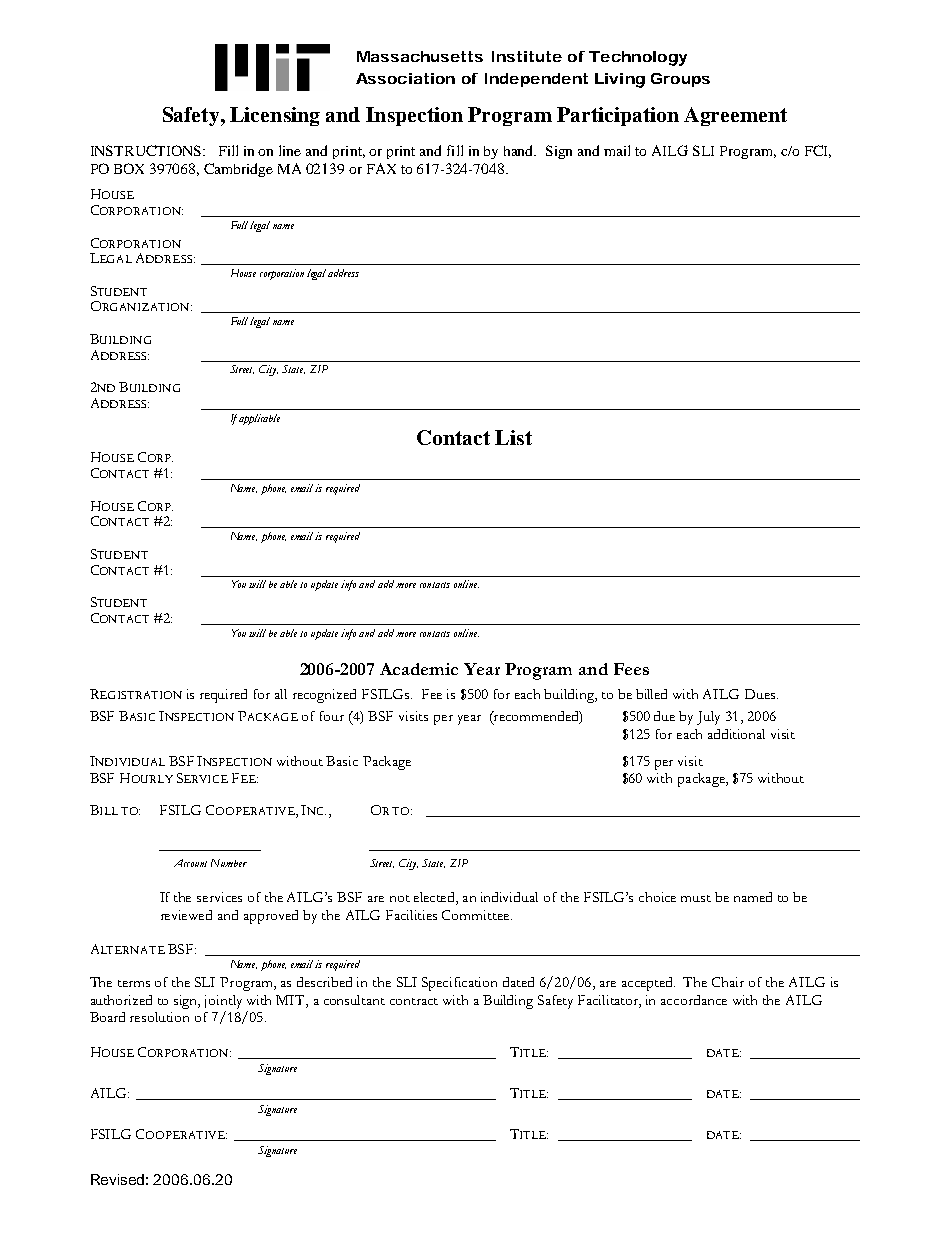 Image resolution: width=952 pixels, height=1233 pixels. What do you see at coordinates (223, 1002) in the image?
I see `jointly` at bounding box center [223, 1002].
